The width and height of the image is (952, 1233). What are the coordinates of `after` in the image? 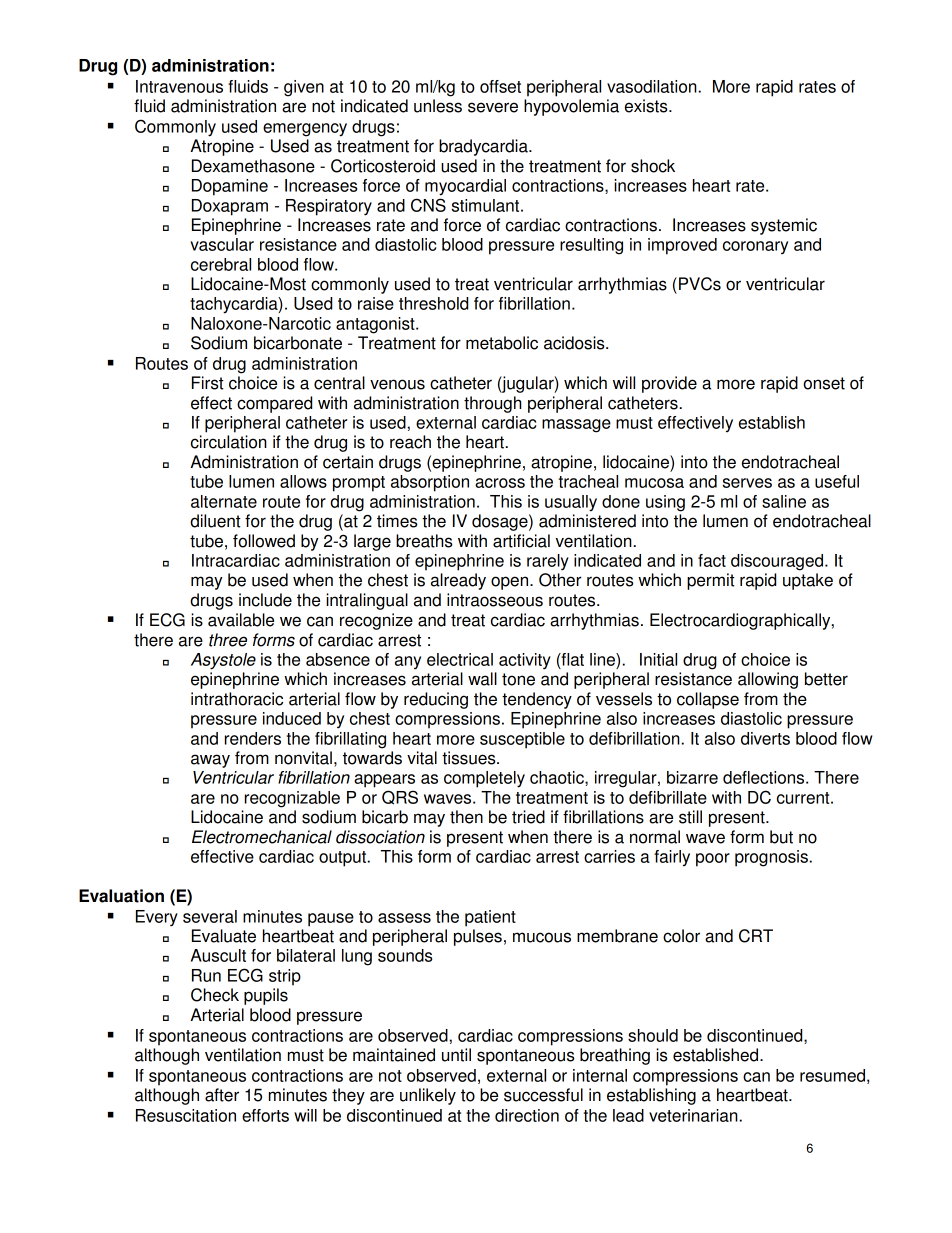 It's located at (222, 1095).
